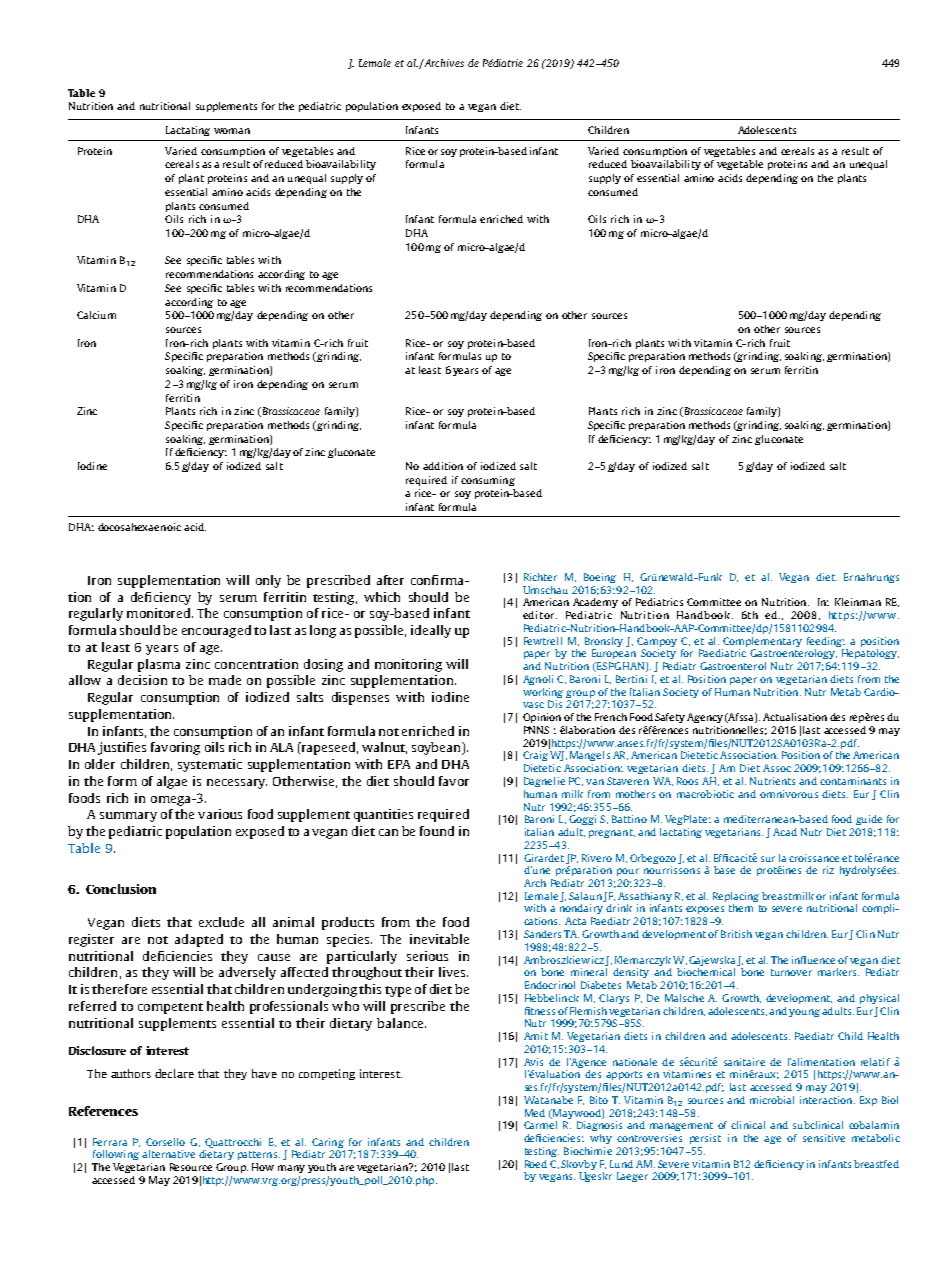  What do you see at coordinates (789, 794) in the screenshot?
I see `omnivorous` at bounding box center [789, 794].
